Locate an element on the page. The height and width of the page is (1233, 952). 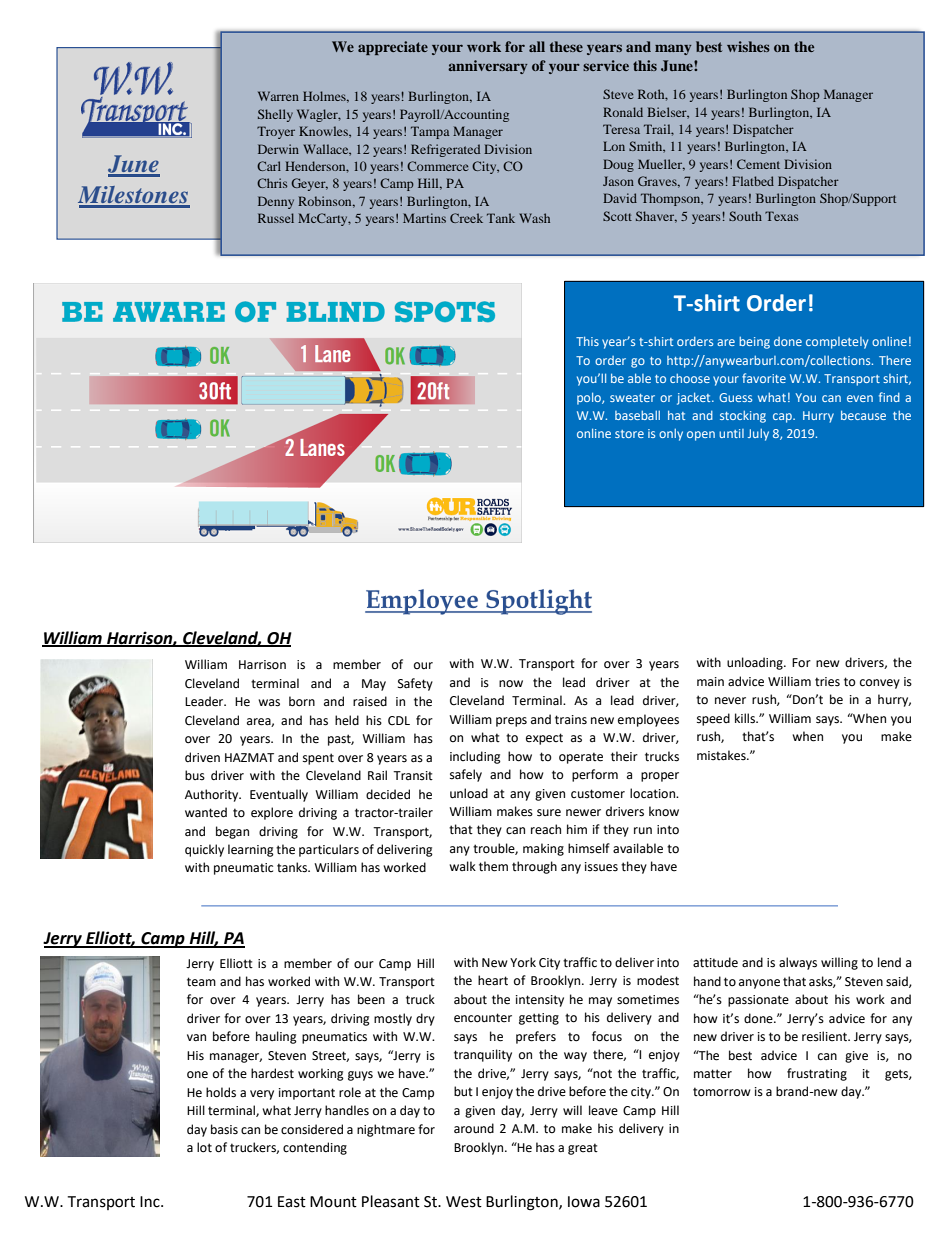
Russel is located at coordinates (276, 218).
